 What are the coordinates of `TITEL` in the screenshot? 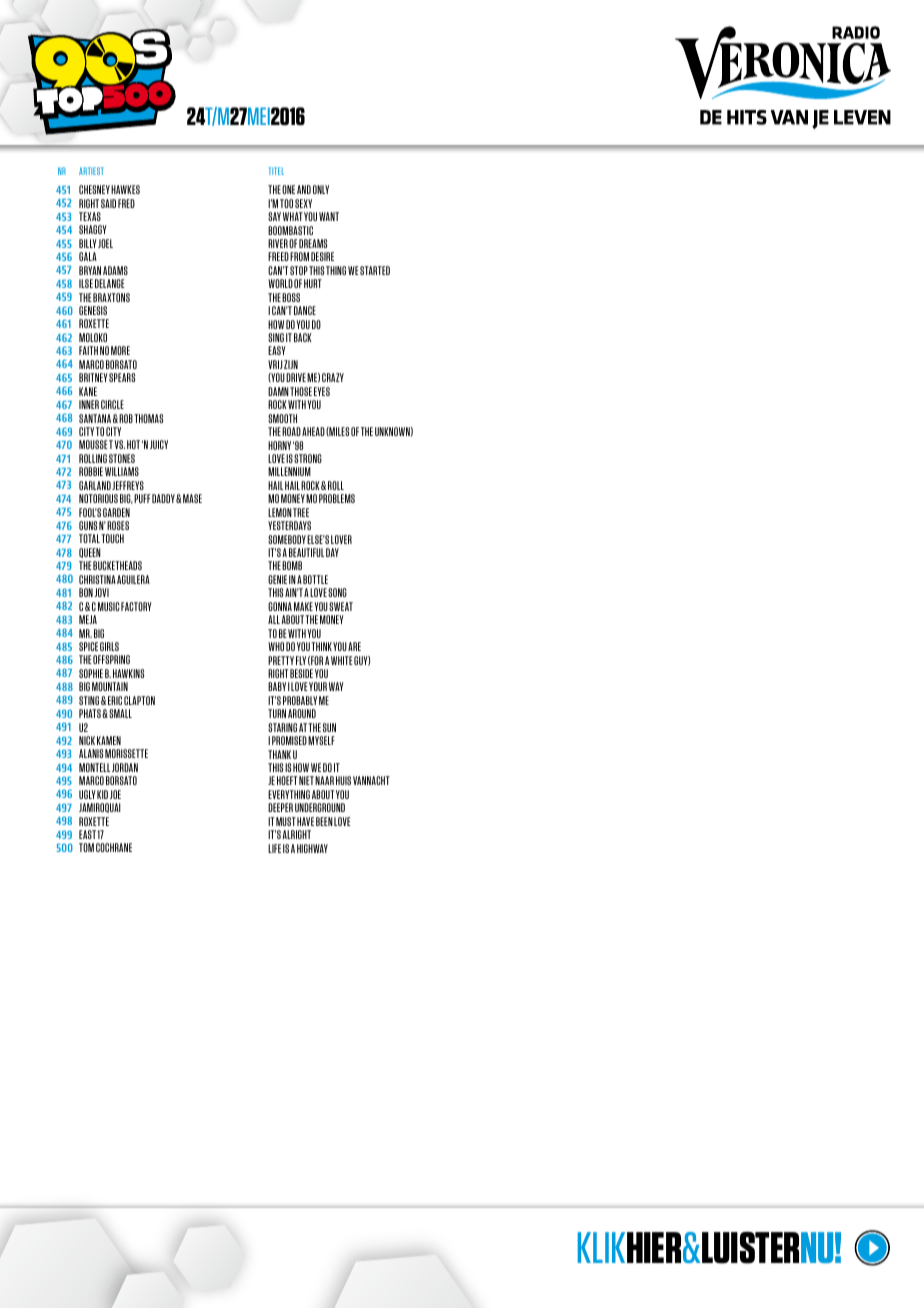 It's located at (276, 171).
